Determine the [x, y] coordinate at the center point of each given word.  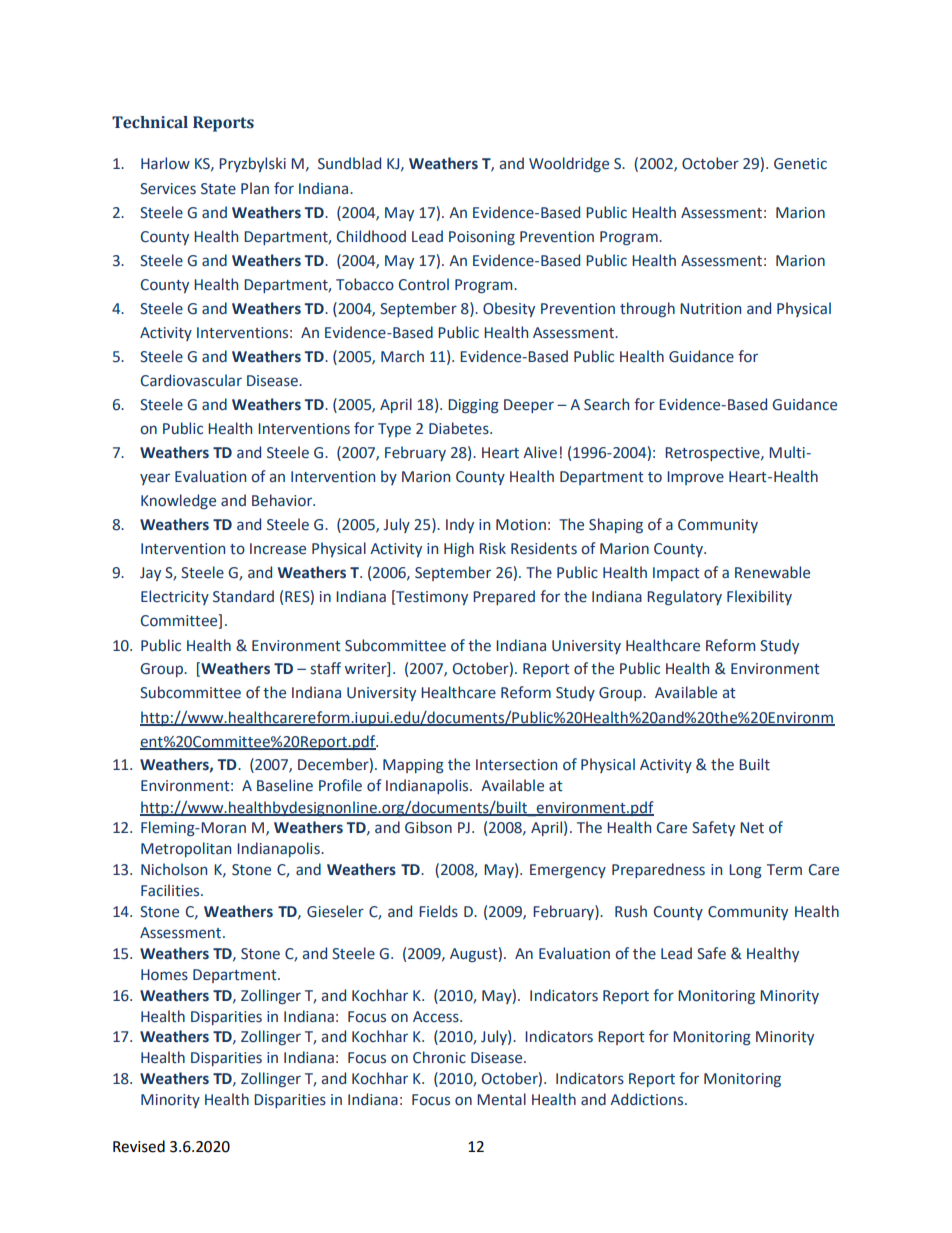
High [459, 549]
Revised [139, 1146]
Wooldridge [569, 164]
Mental [501, 1099]
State [218, 189]
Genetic [800, 164]
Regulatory [684, 597]
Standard [243, 596]
